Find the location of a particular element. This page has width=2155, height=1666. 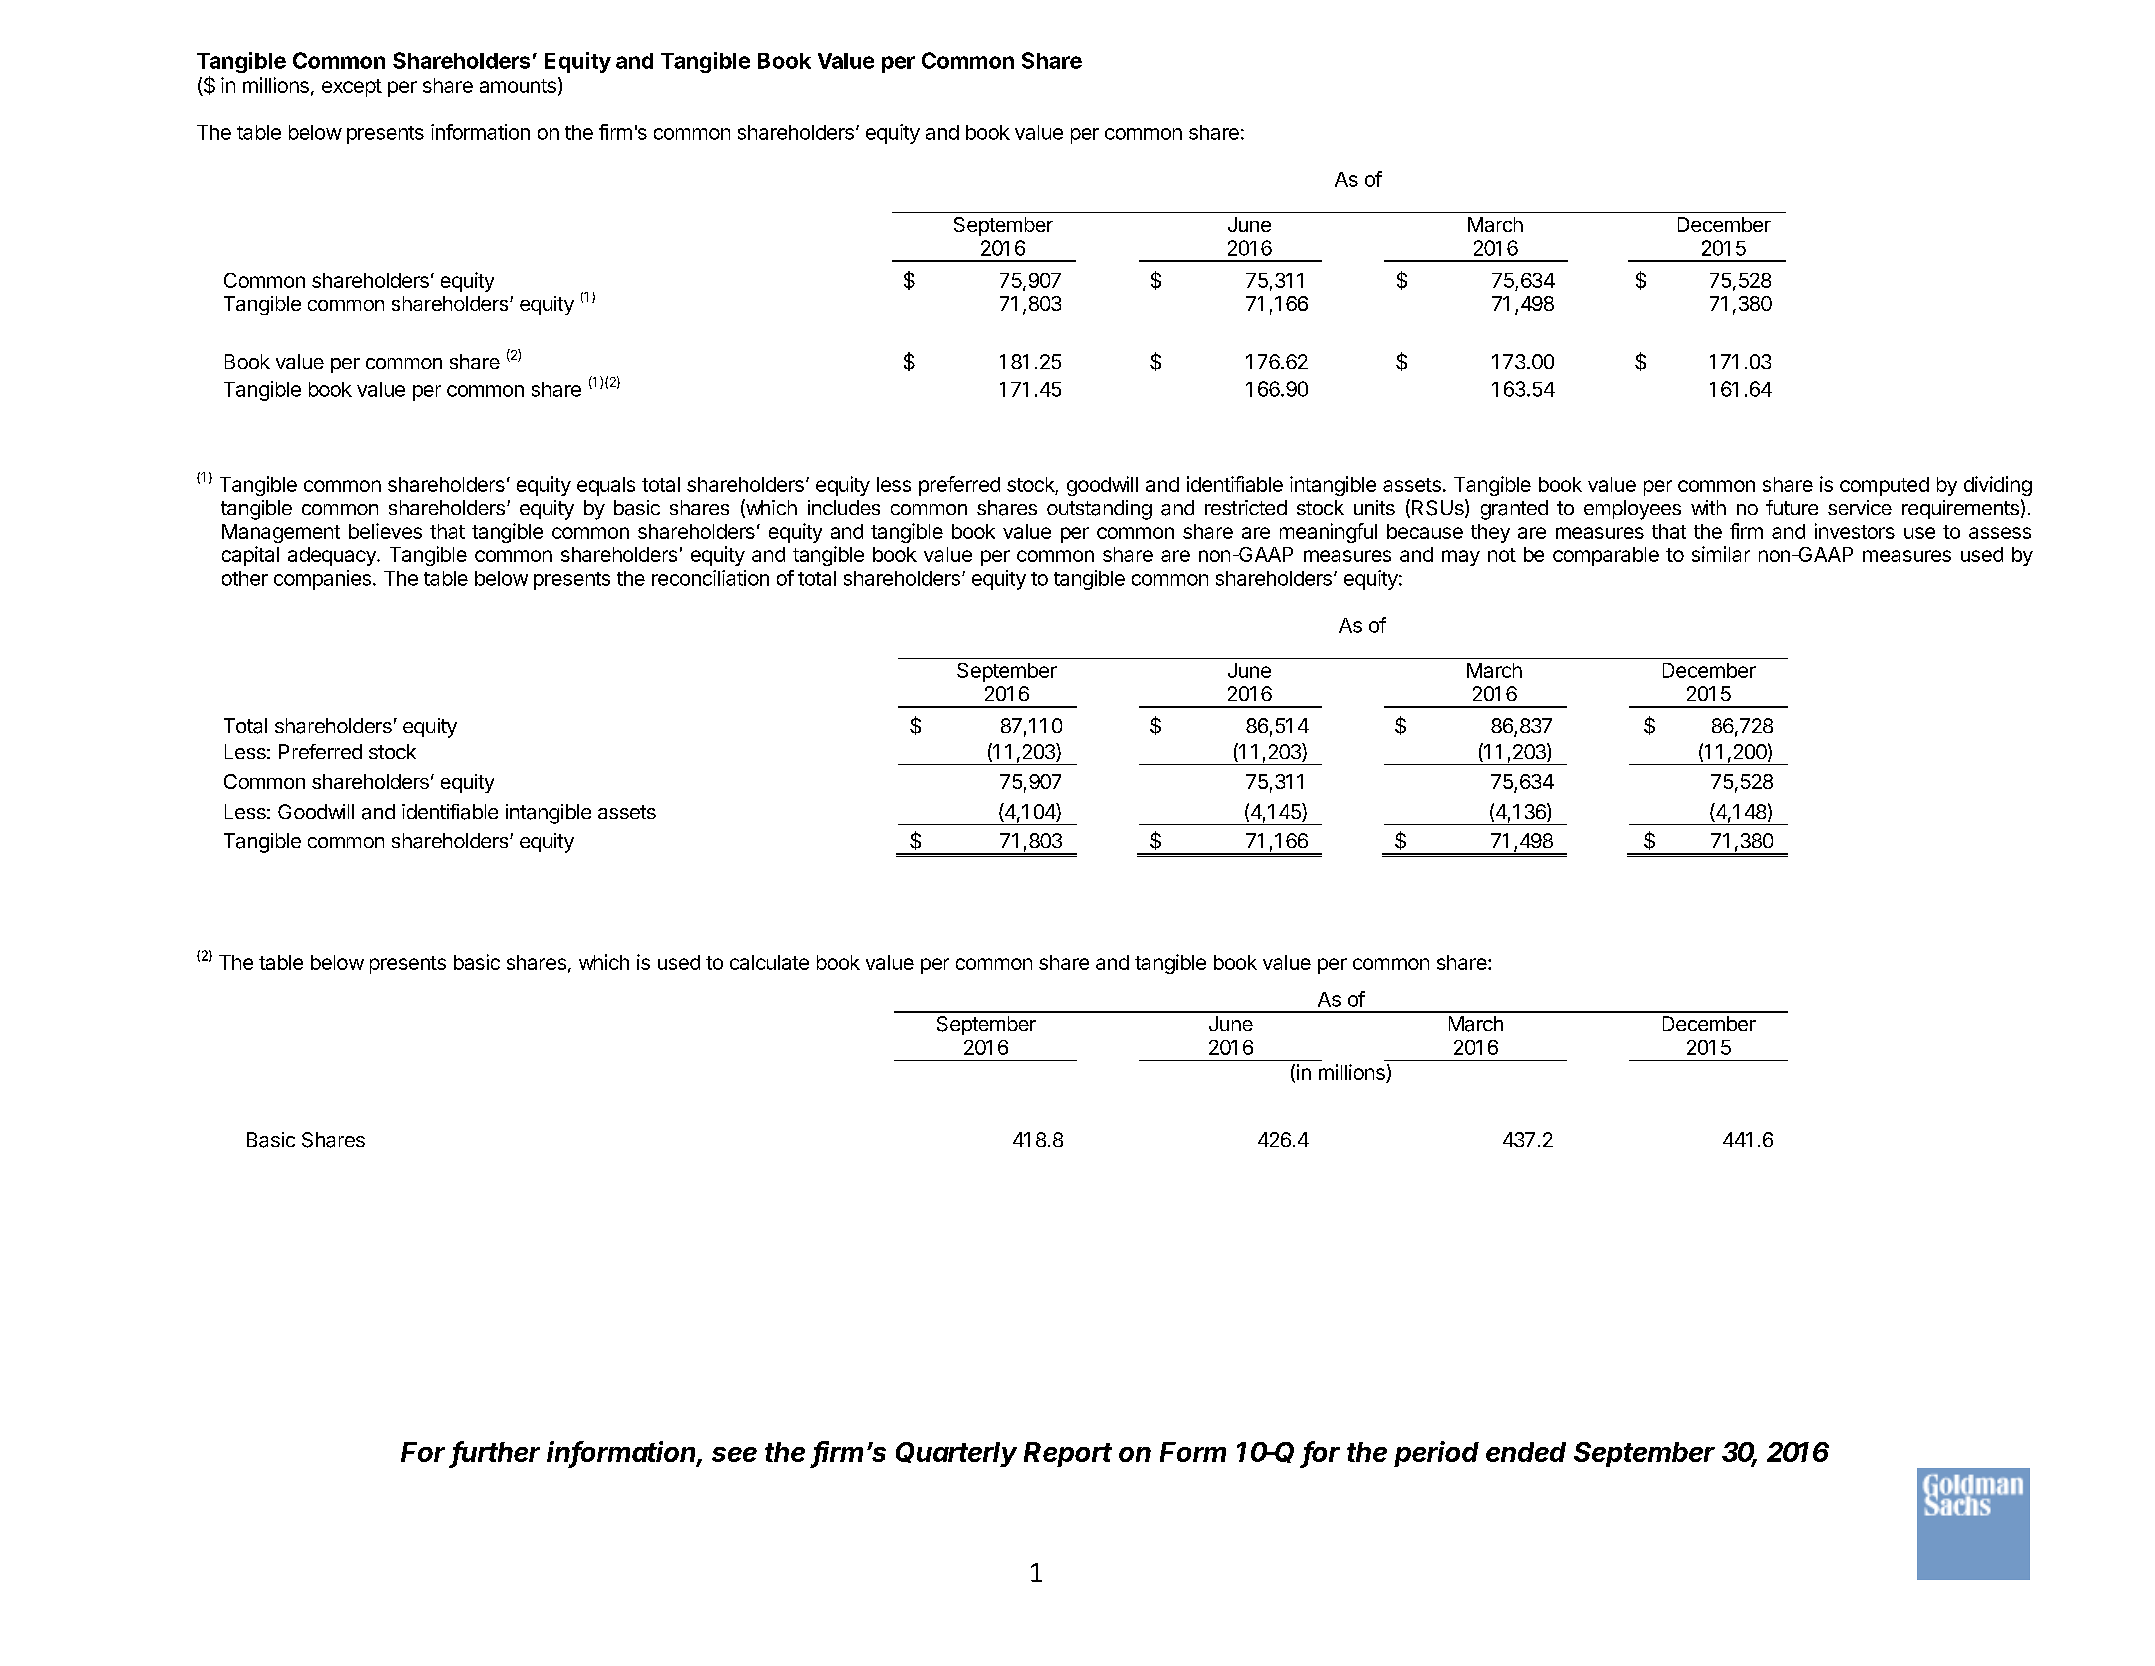

calculate is located at coordinates (769, 962).
